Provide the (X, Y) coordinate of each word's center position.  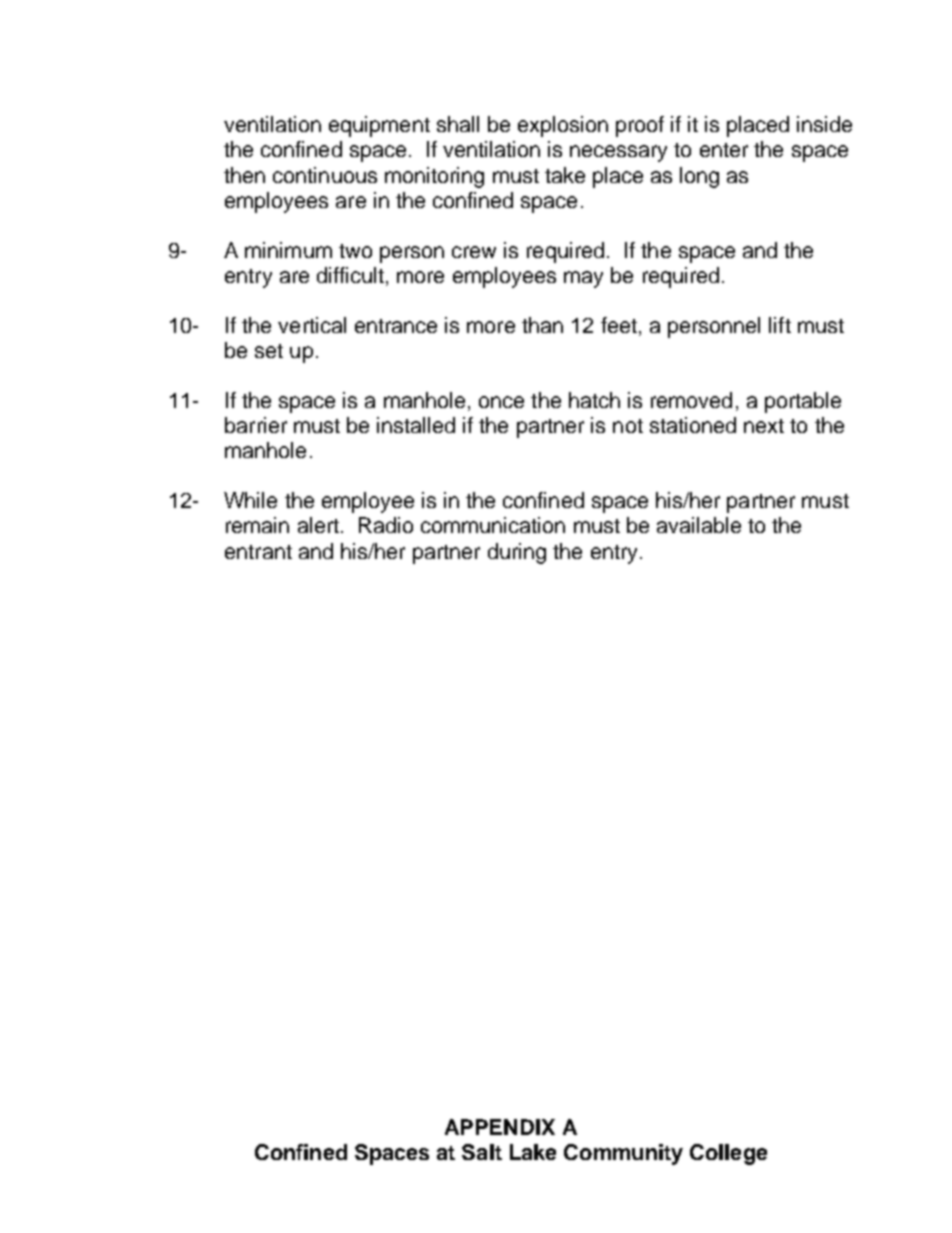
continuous (325, 175)
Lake (533, 1152)
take (565, 175)
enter (724, 150)
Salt (482, 1152)
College (728, 1154)
